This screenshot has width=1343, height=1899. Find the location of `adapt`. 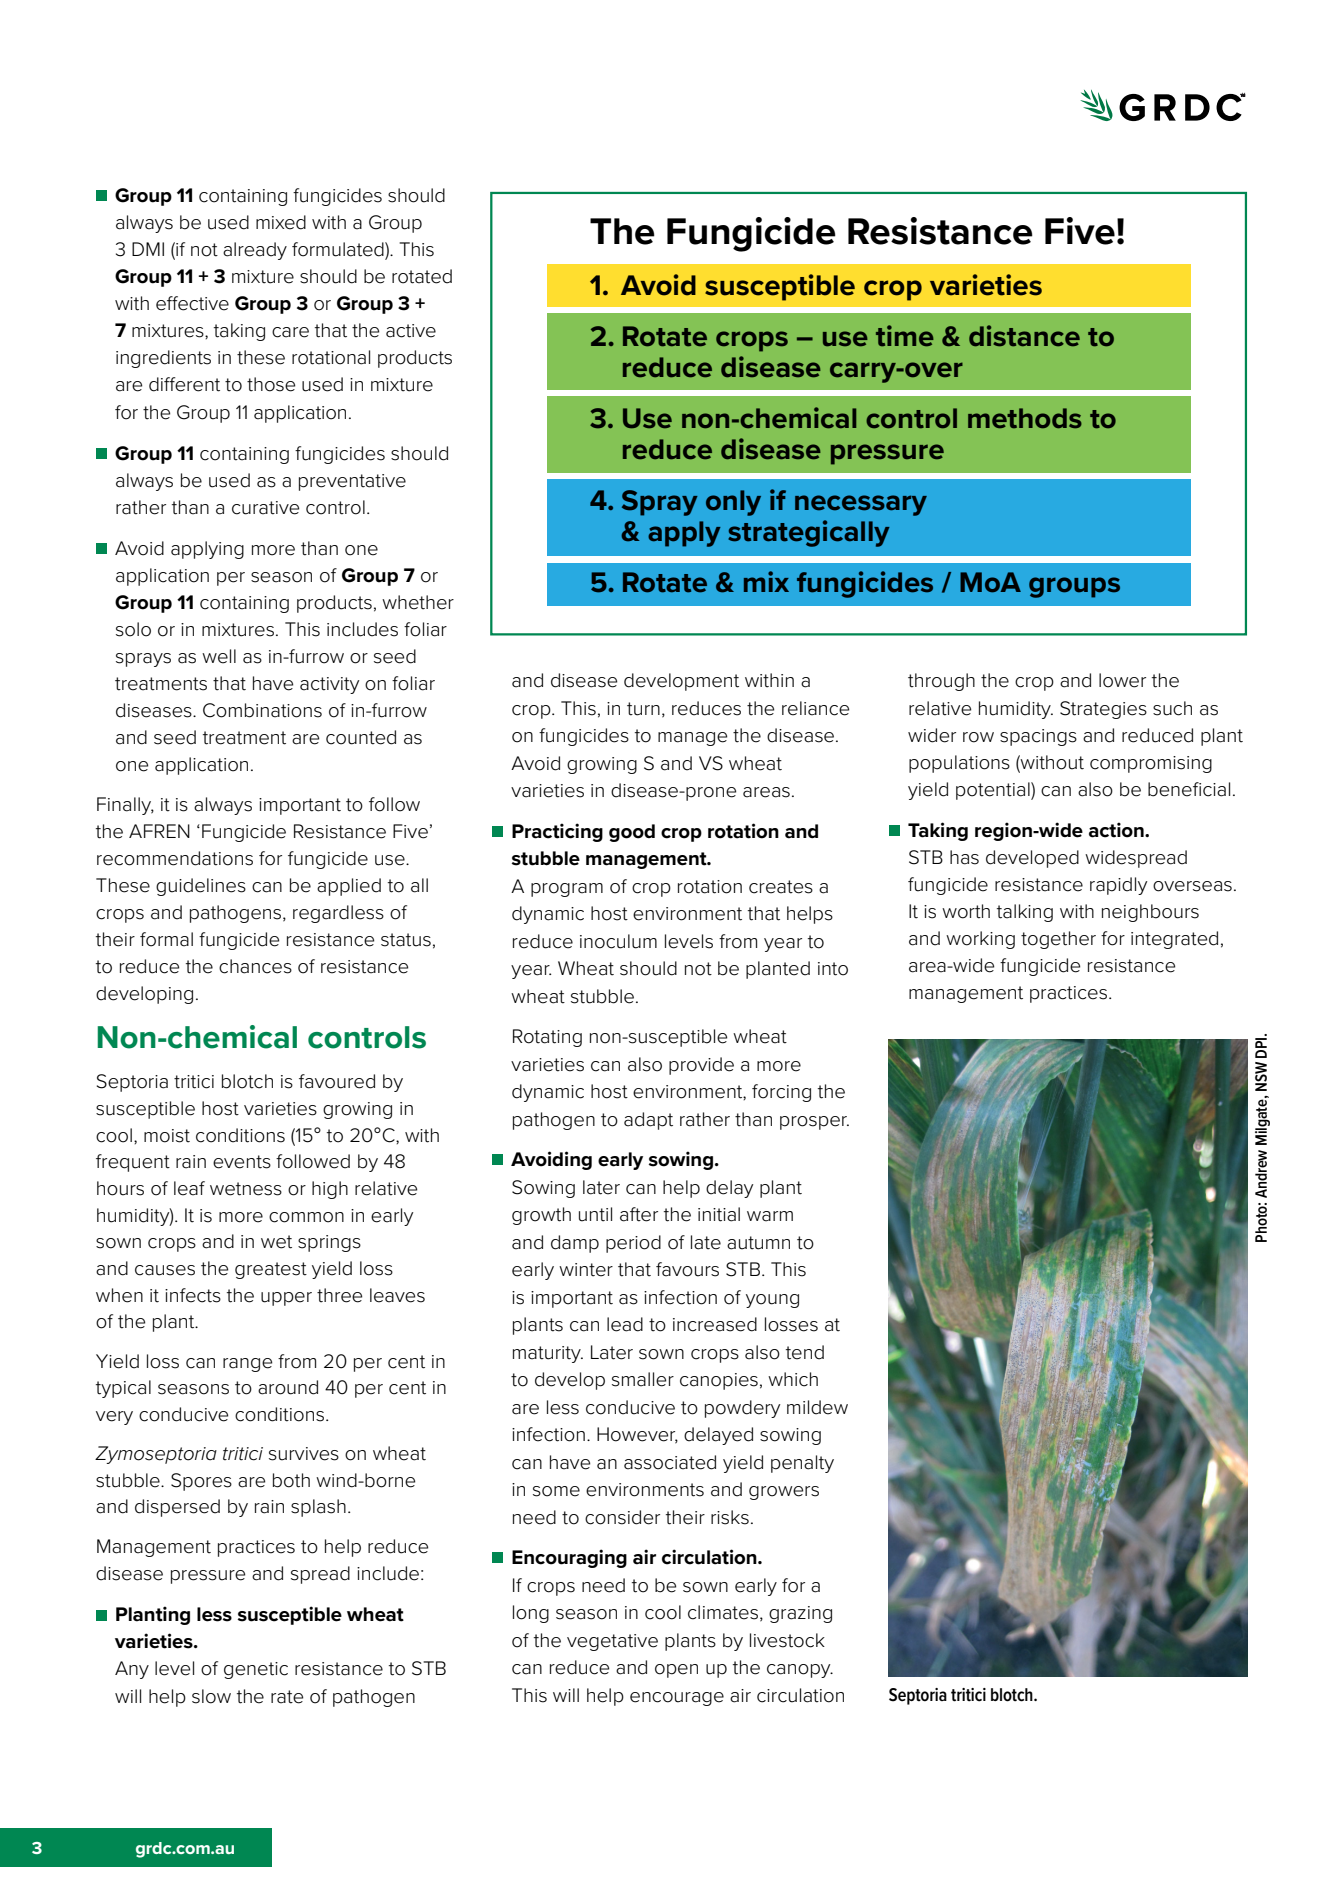

adapt is located at coordinates (648, 1121).
